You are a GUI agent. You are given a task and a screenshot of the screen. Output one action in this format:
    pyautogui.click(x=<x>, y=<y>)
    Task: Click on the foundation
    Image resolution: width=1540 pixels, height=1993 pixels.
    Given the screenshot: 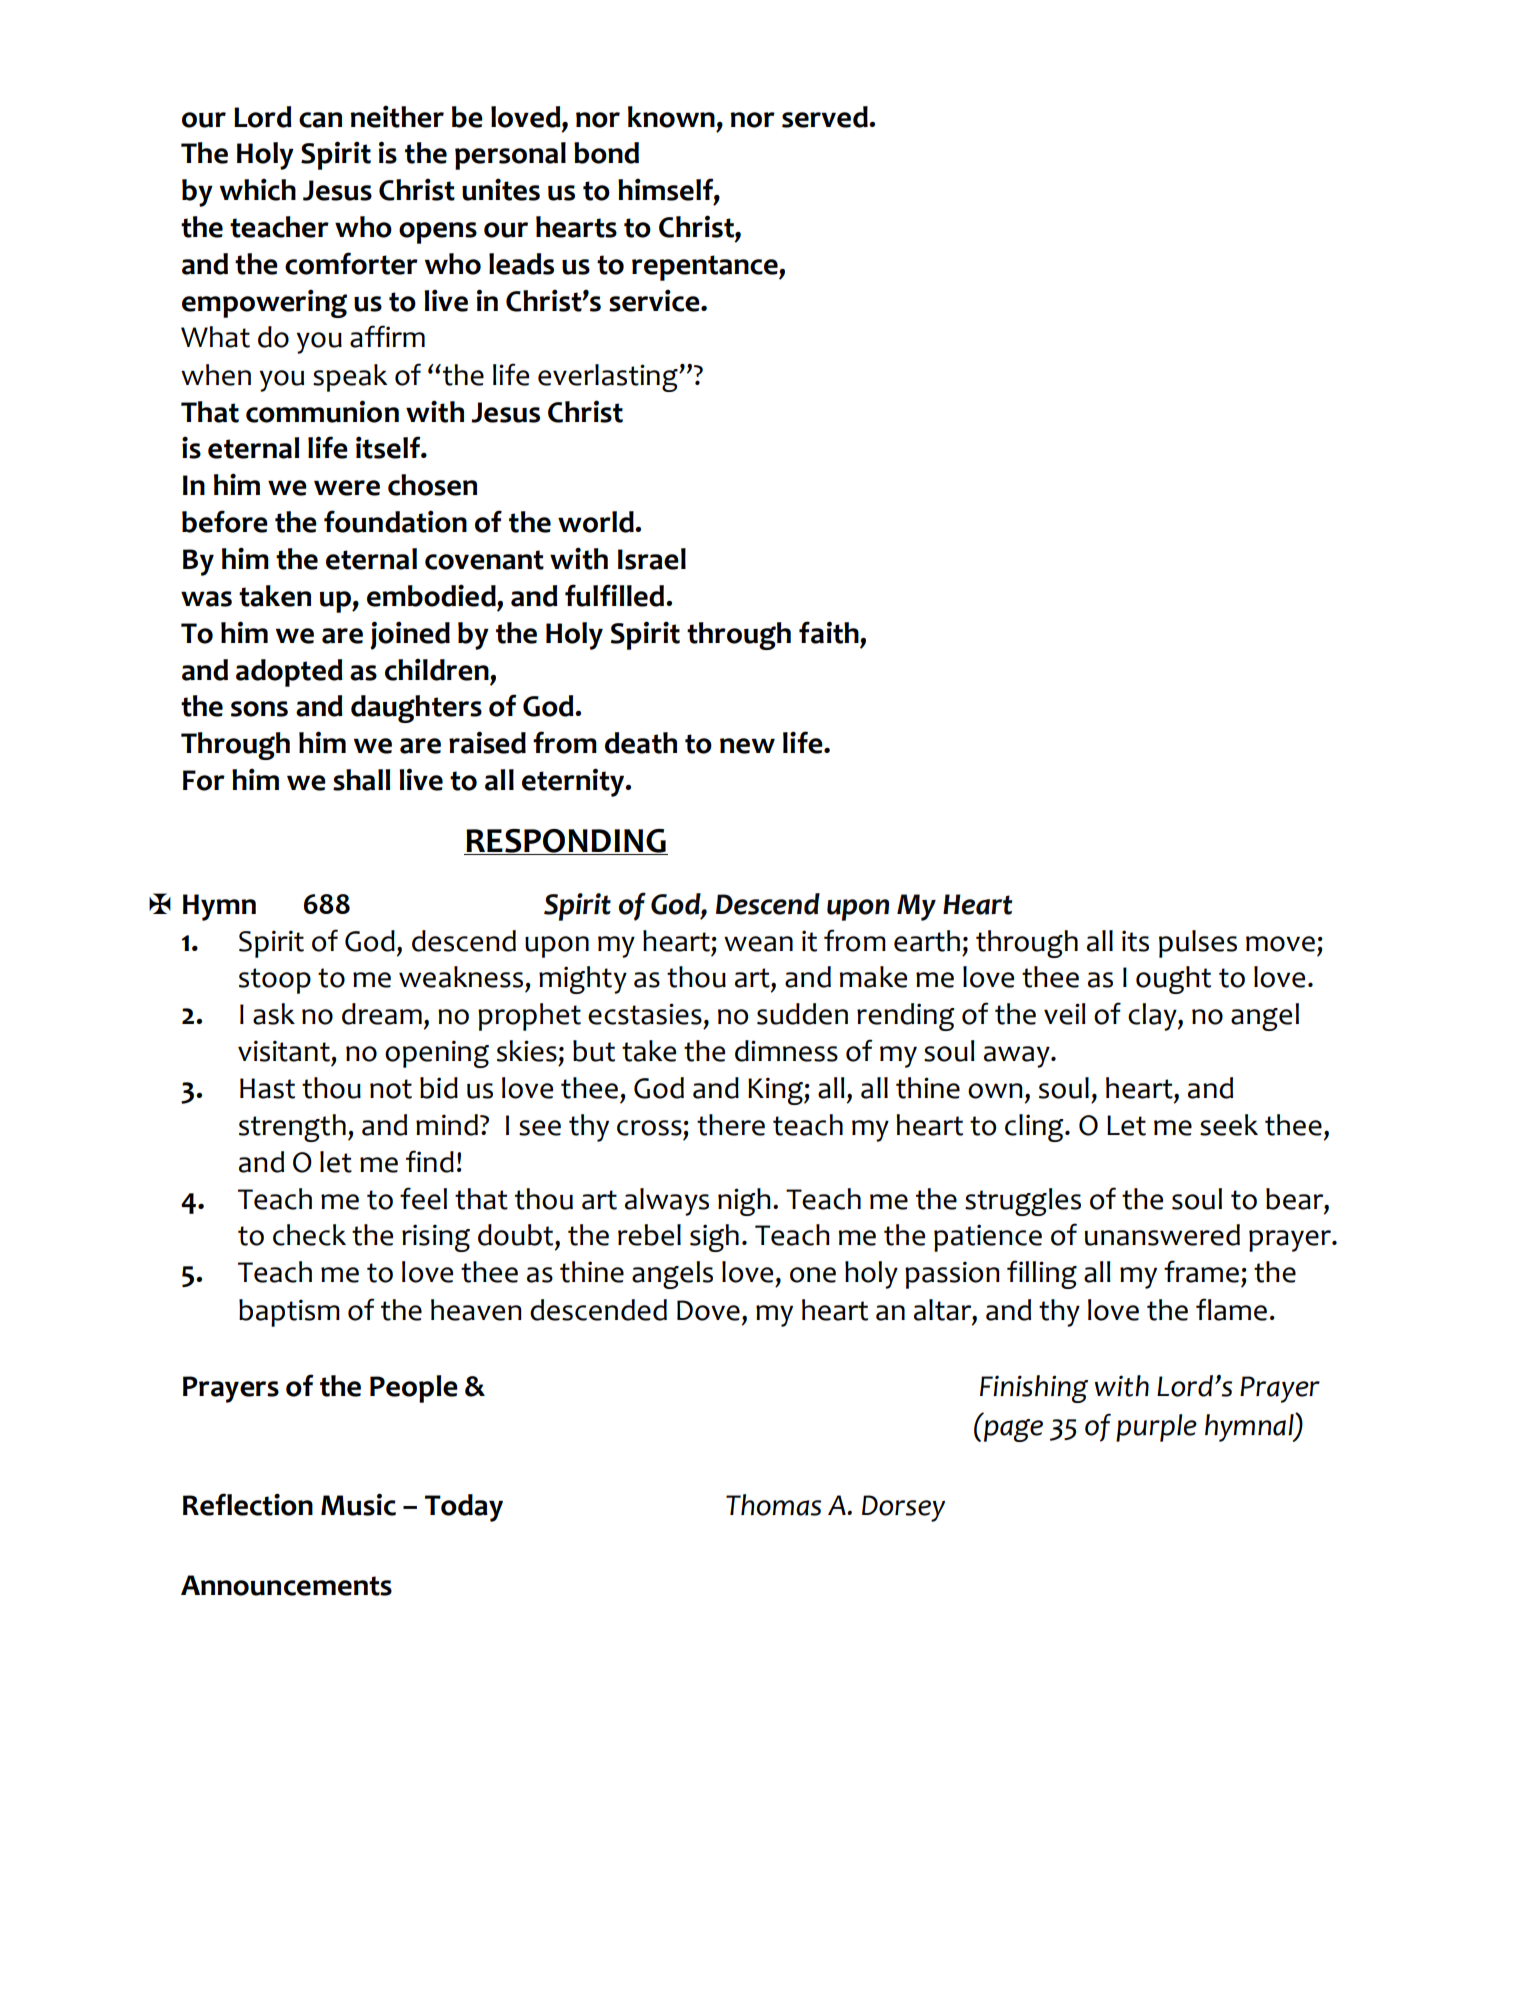 What is the action you would take?
    pyautogui.click(x=395, y=521)
